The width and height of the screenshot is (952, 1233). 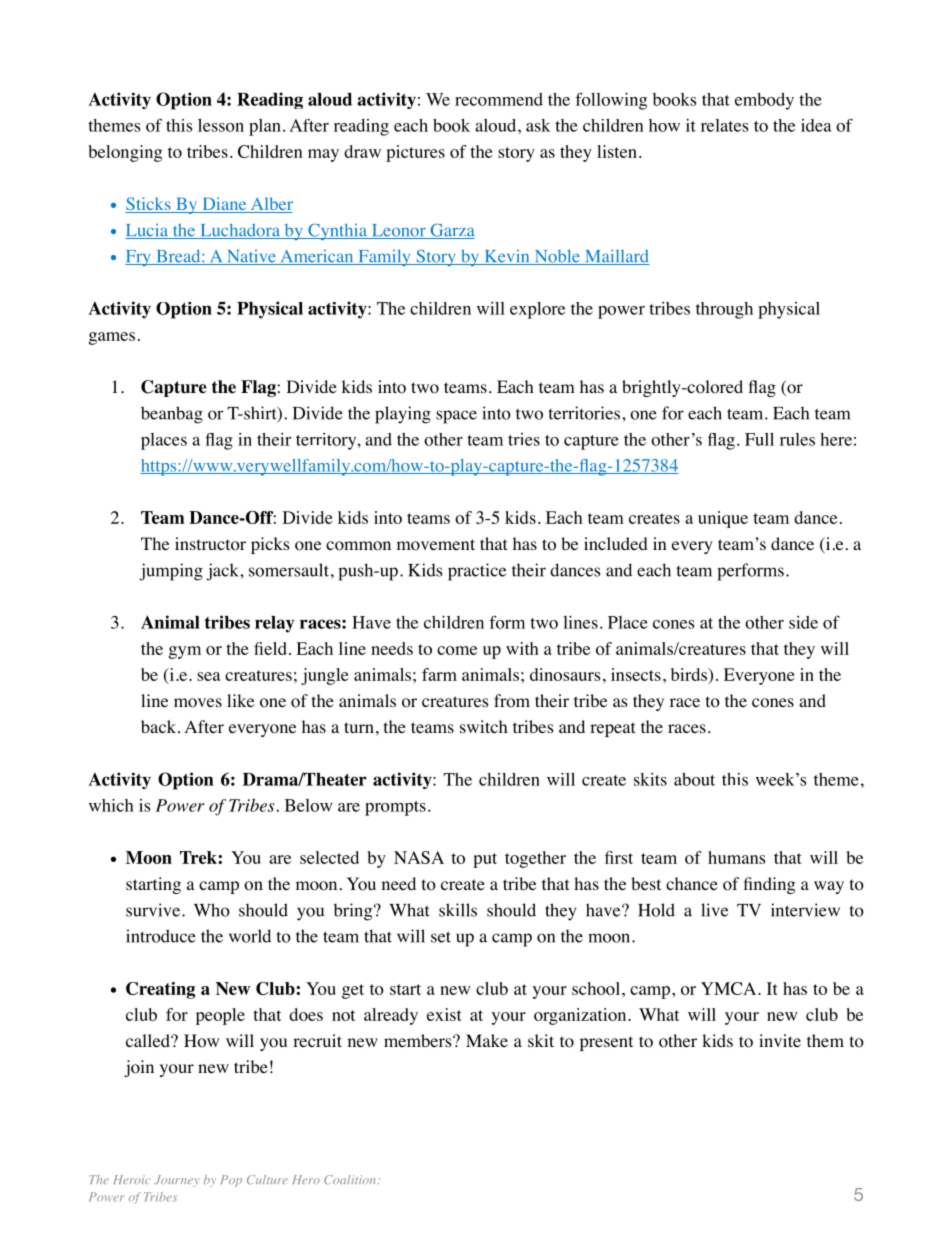 What do you see at coordinates (212, 910) in the screenshot?
I see `Who` at bounding box center [212, 910].
